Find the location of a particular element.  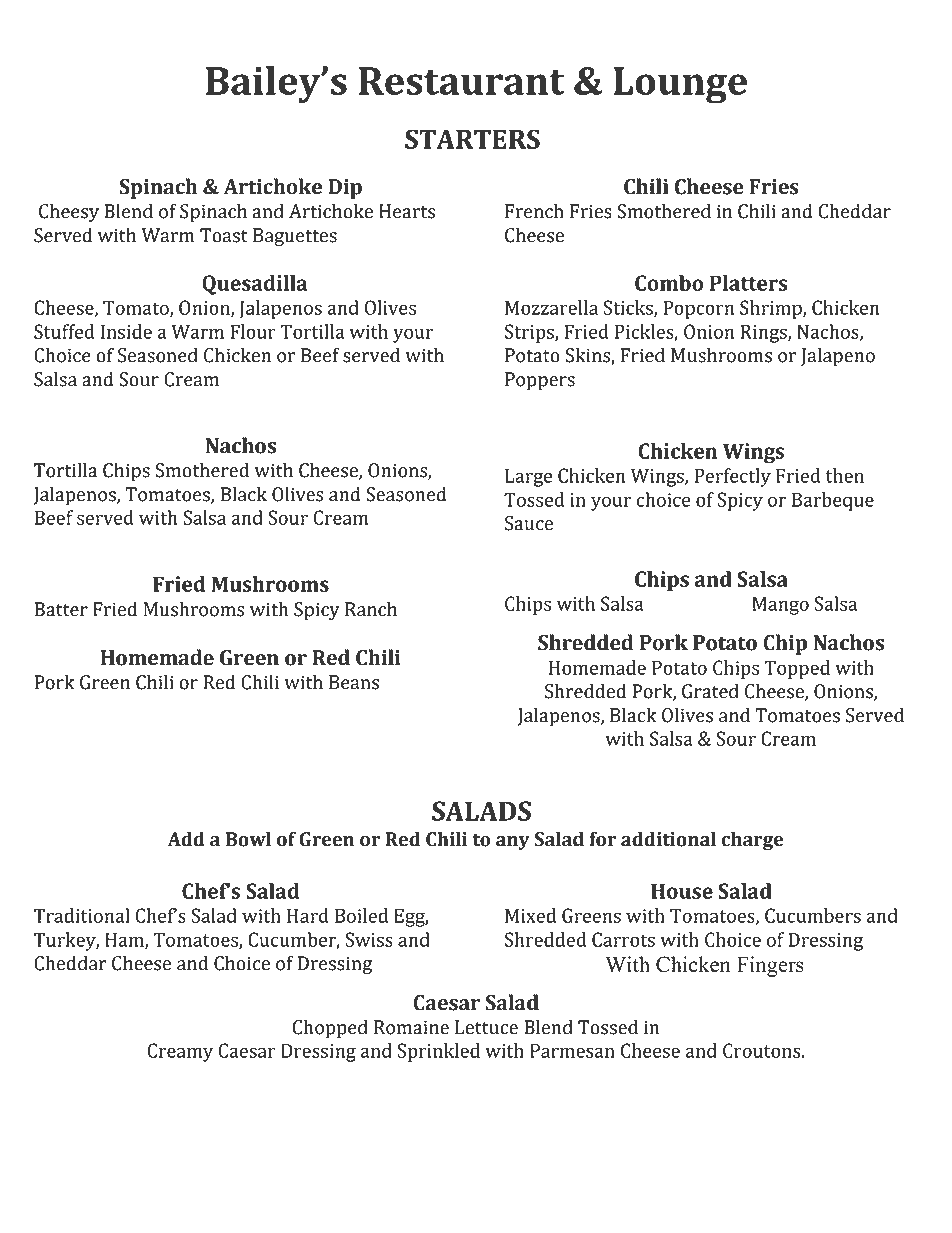

Romaine is located at coordinates (411, 1027).
